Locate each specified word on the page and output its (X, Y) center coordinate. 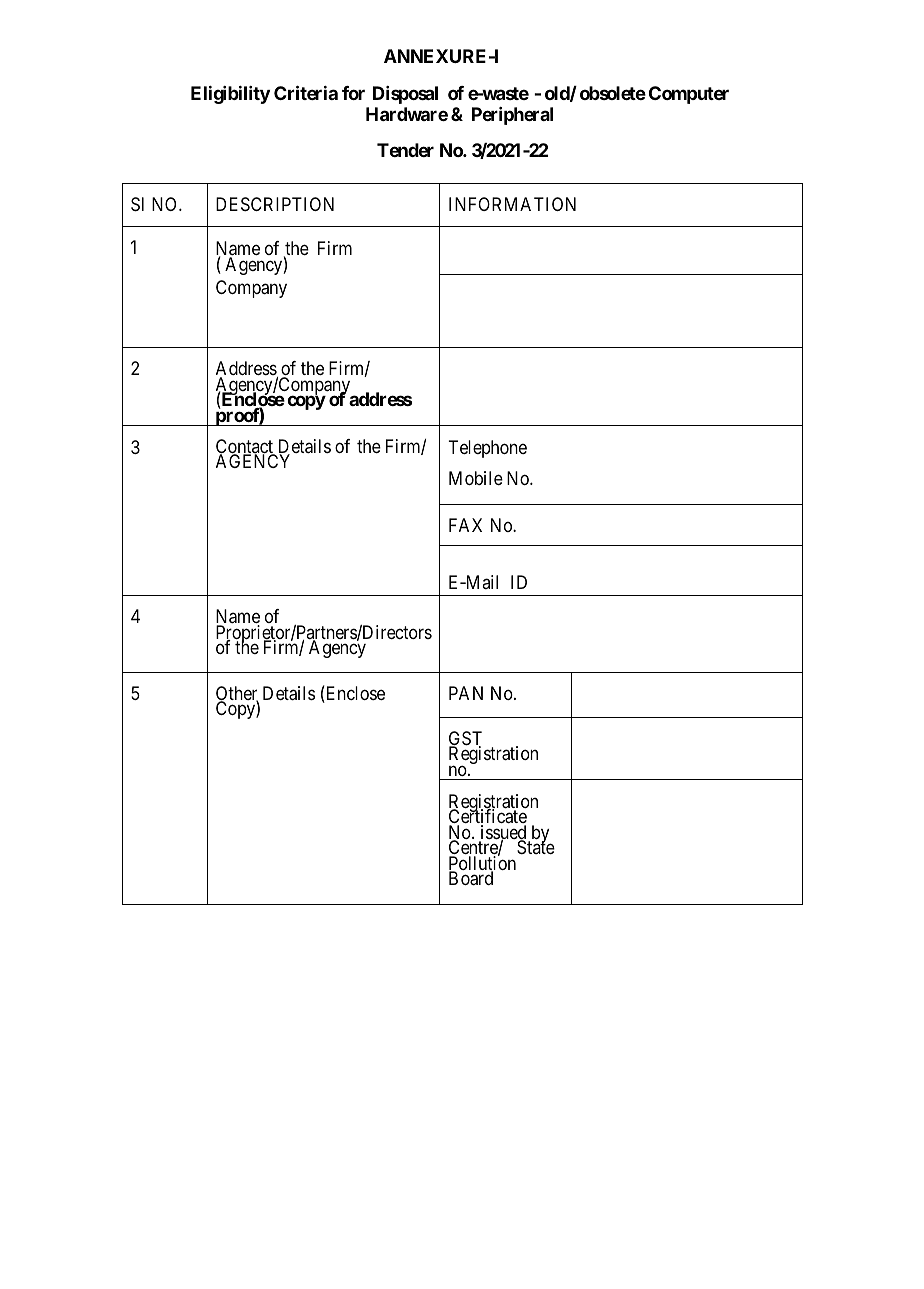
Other (237, 694)
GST (465, 739)
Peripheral (512, 116)
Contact (246, 447)
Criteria (306, 93)
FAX (465, 525)
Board (471, 878)
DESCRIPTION (275, 204)
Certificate (488, 817)
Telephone (487, 449)
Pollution (482, 864)
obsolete (613, 93)
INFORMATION (512, 204)
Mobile (476, 478)
